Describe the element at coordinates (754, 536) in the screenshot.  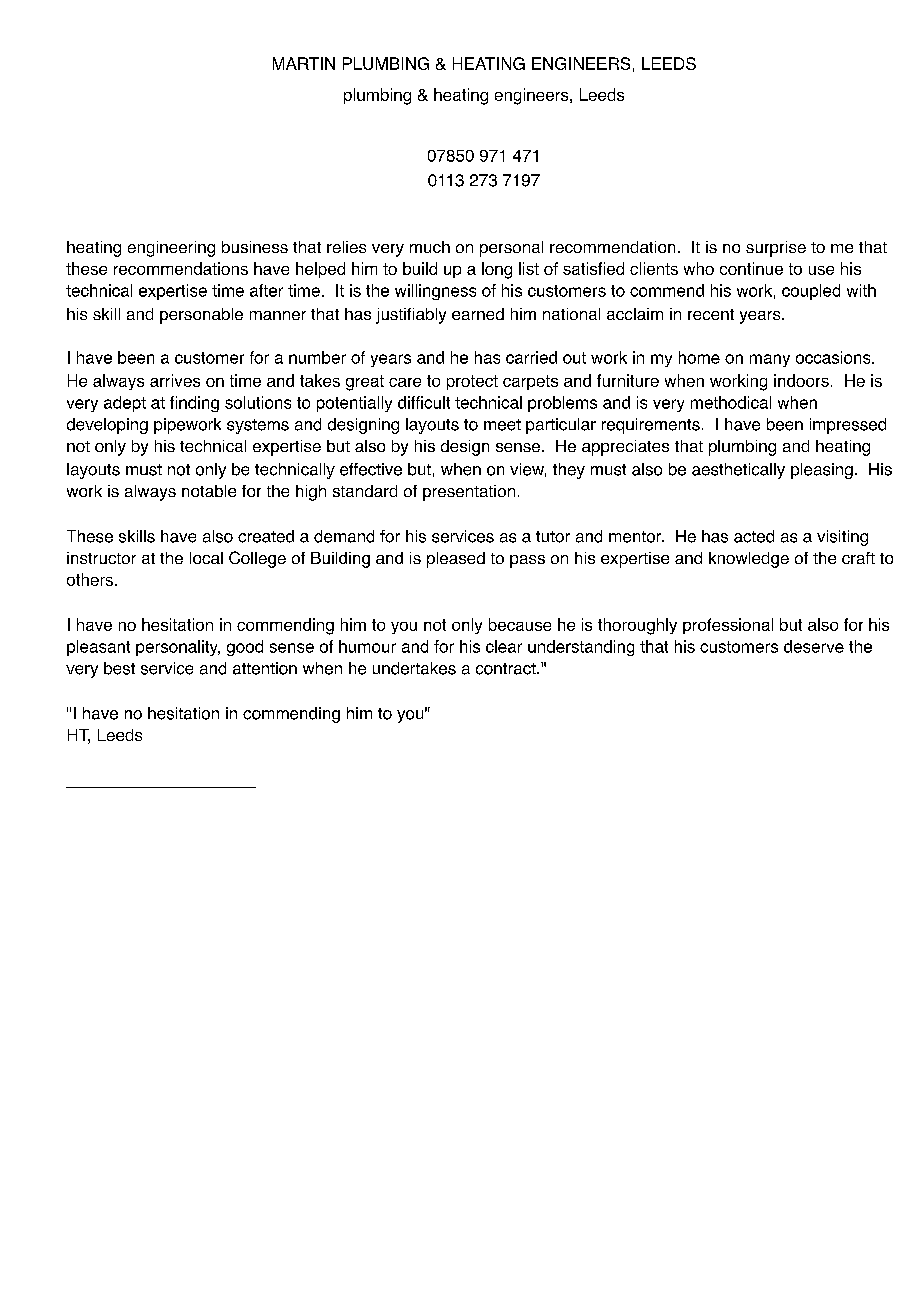
I see `acted` at that location.
